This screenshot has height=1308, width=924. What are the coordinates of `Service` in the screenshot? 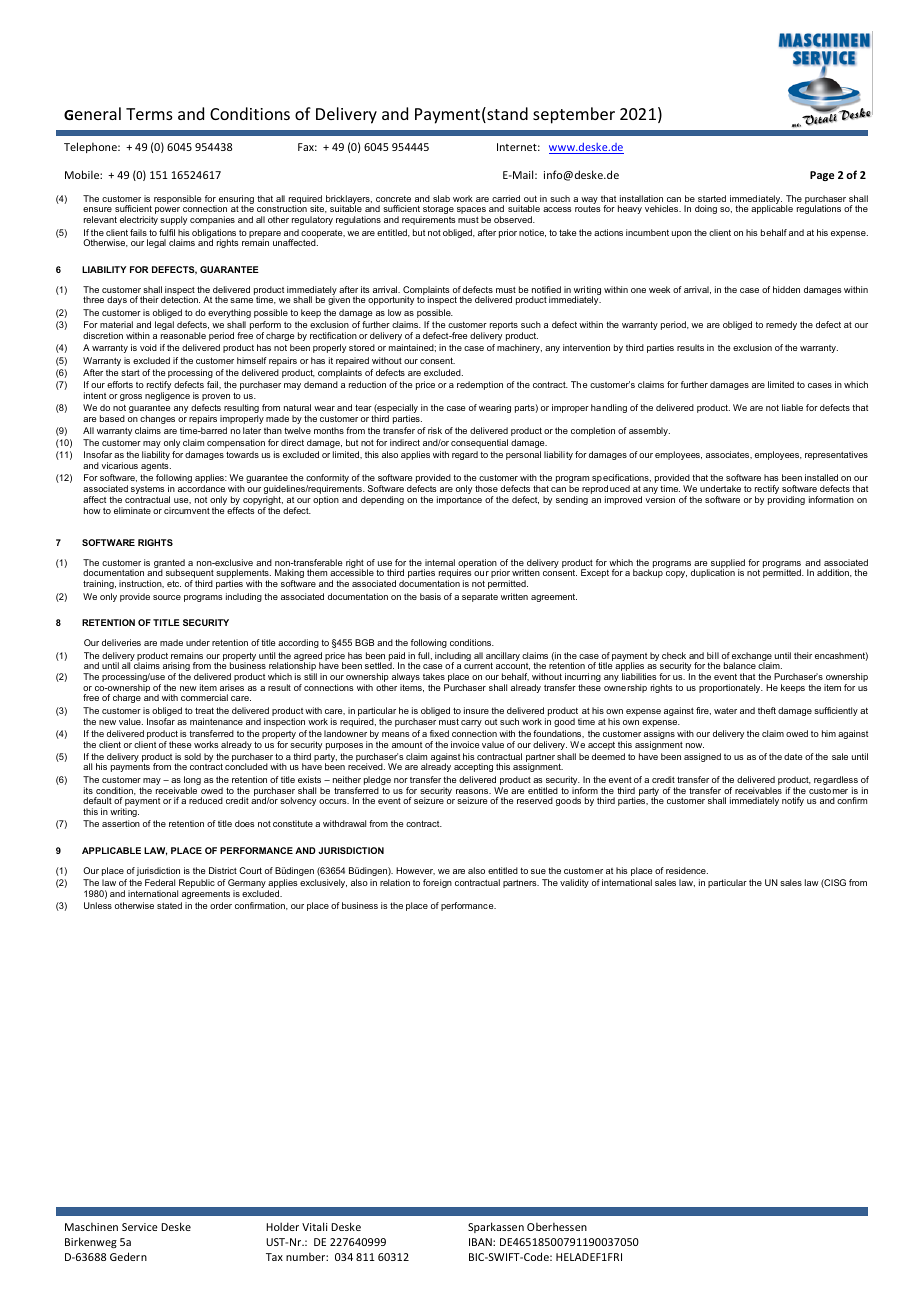 It's located at (140, 1227).
